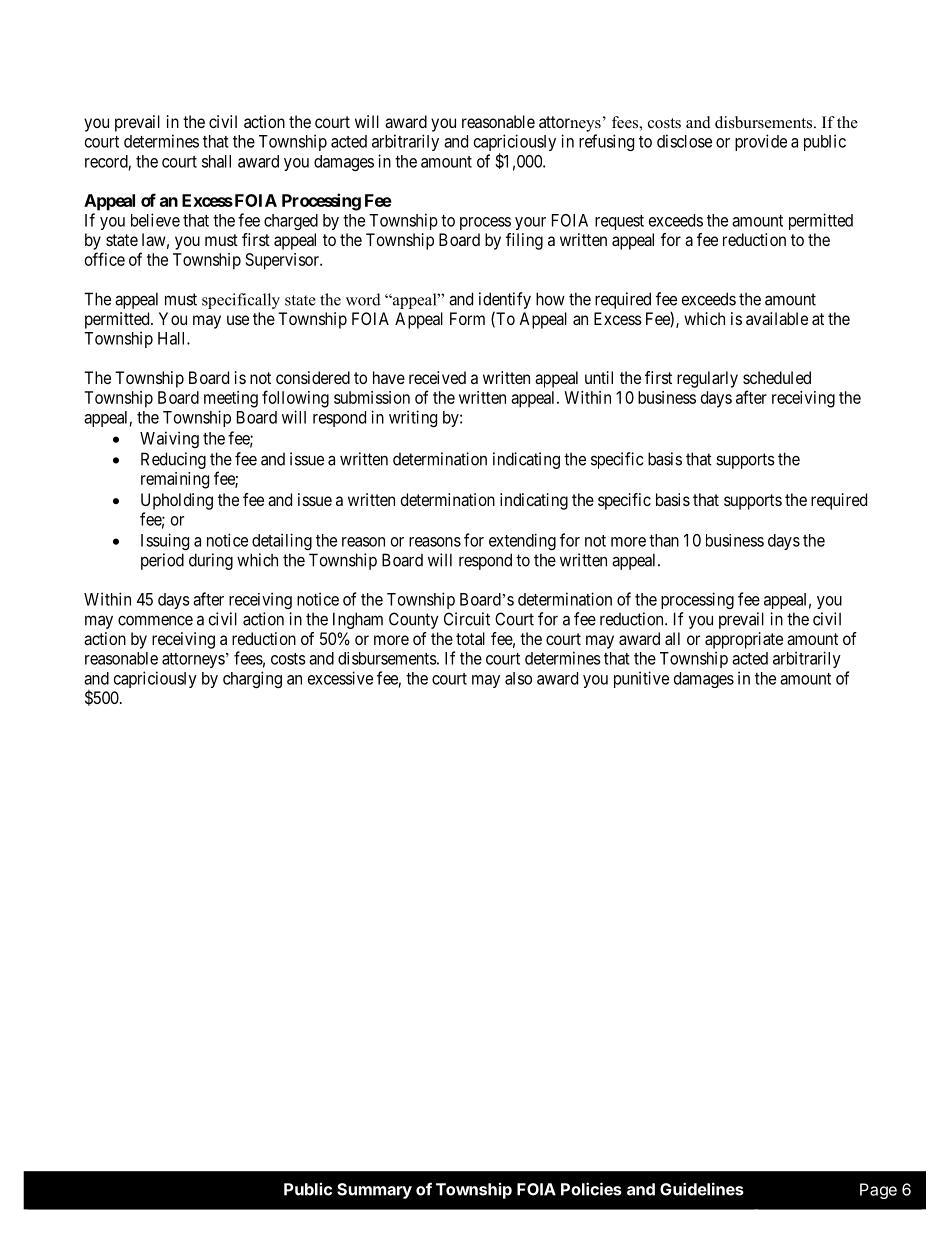 The height and width of the screenshot is (1233, 952). Describe the element at coordinates (641, 679) in the screenshot. I see `punitive` at that location.
